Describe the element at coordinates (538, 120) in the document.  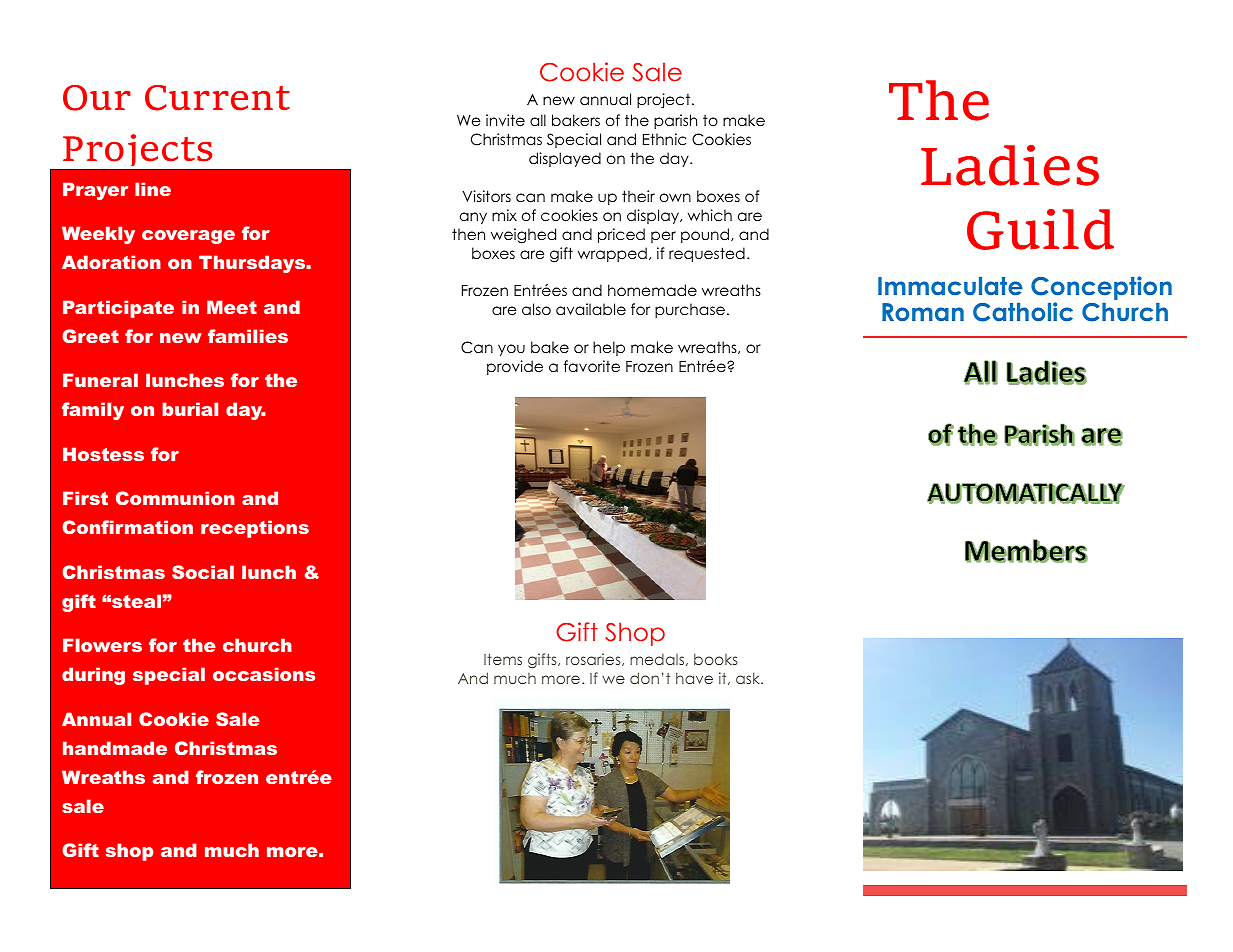
I see `all` at that location.
